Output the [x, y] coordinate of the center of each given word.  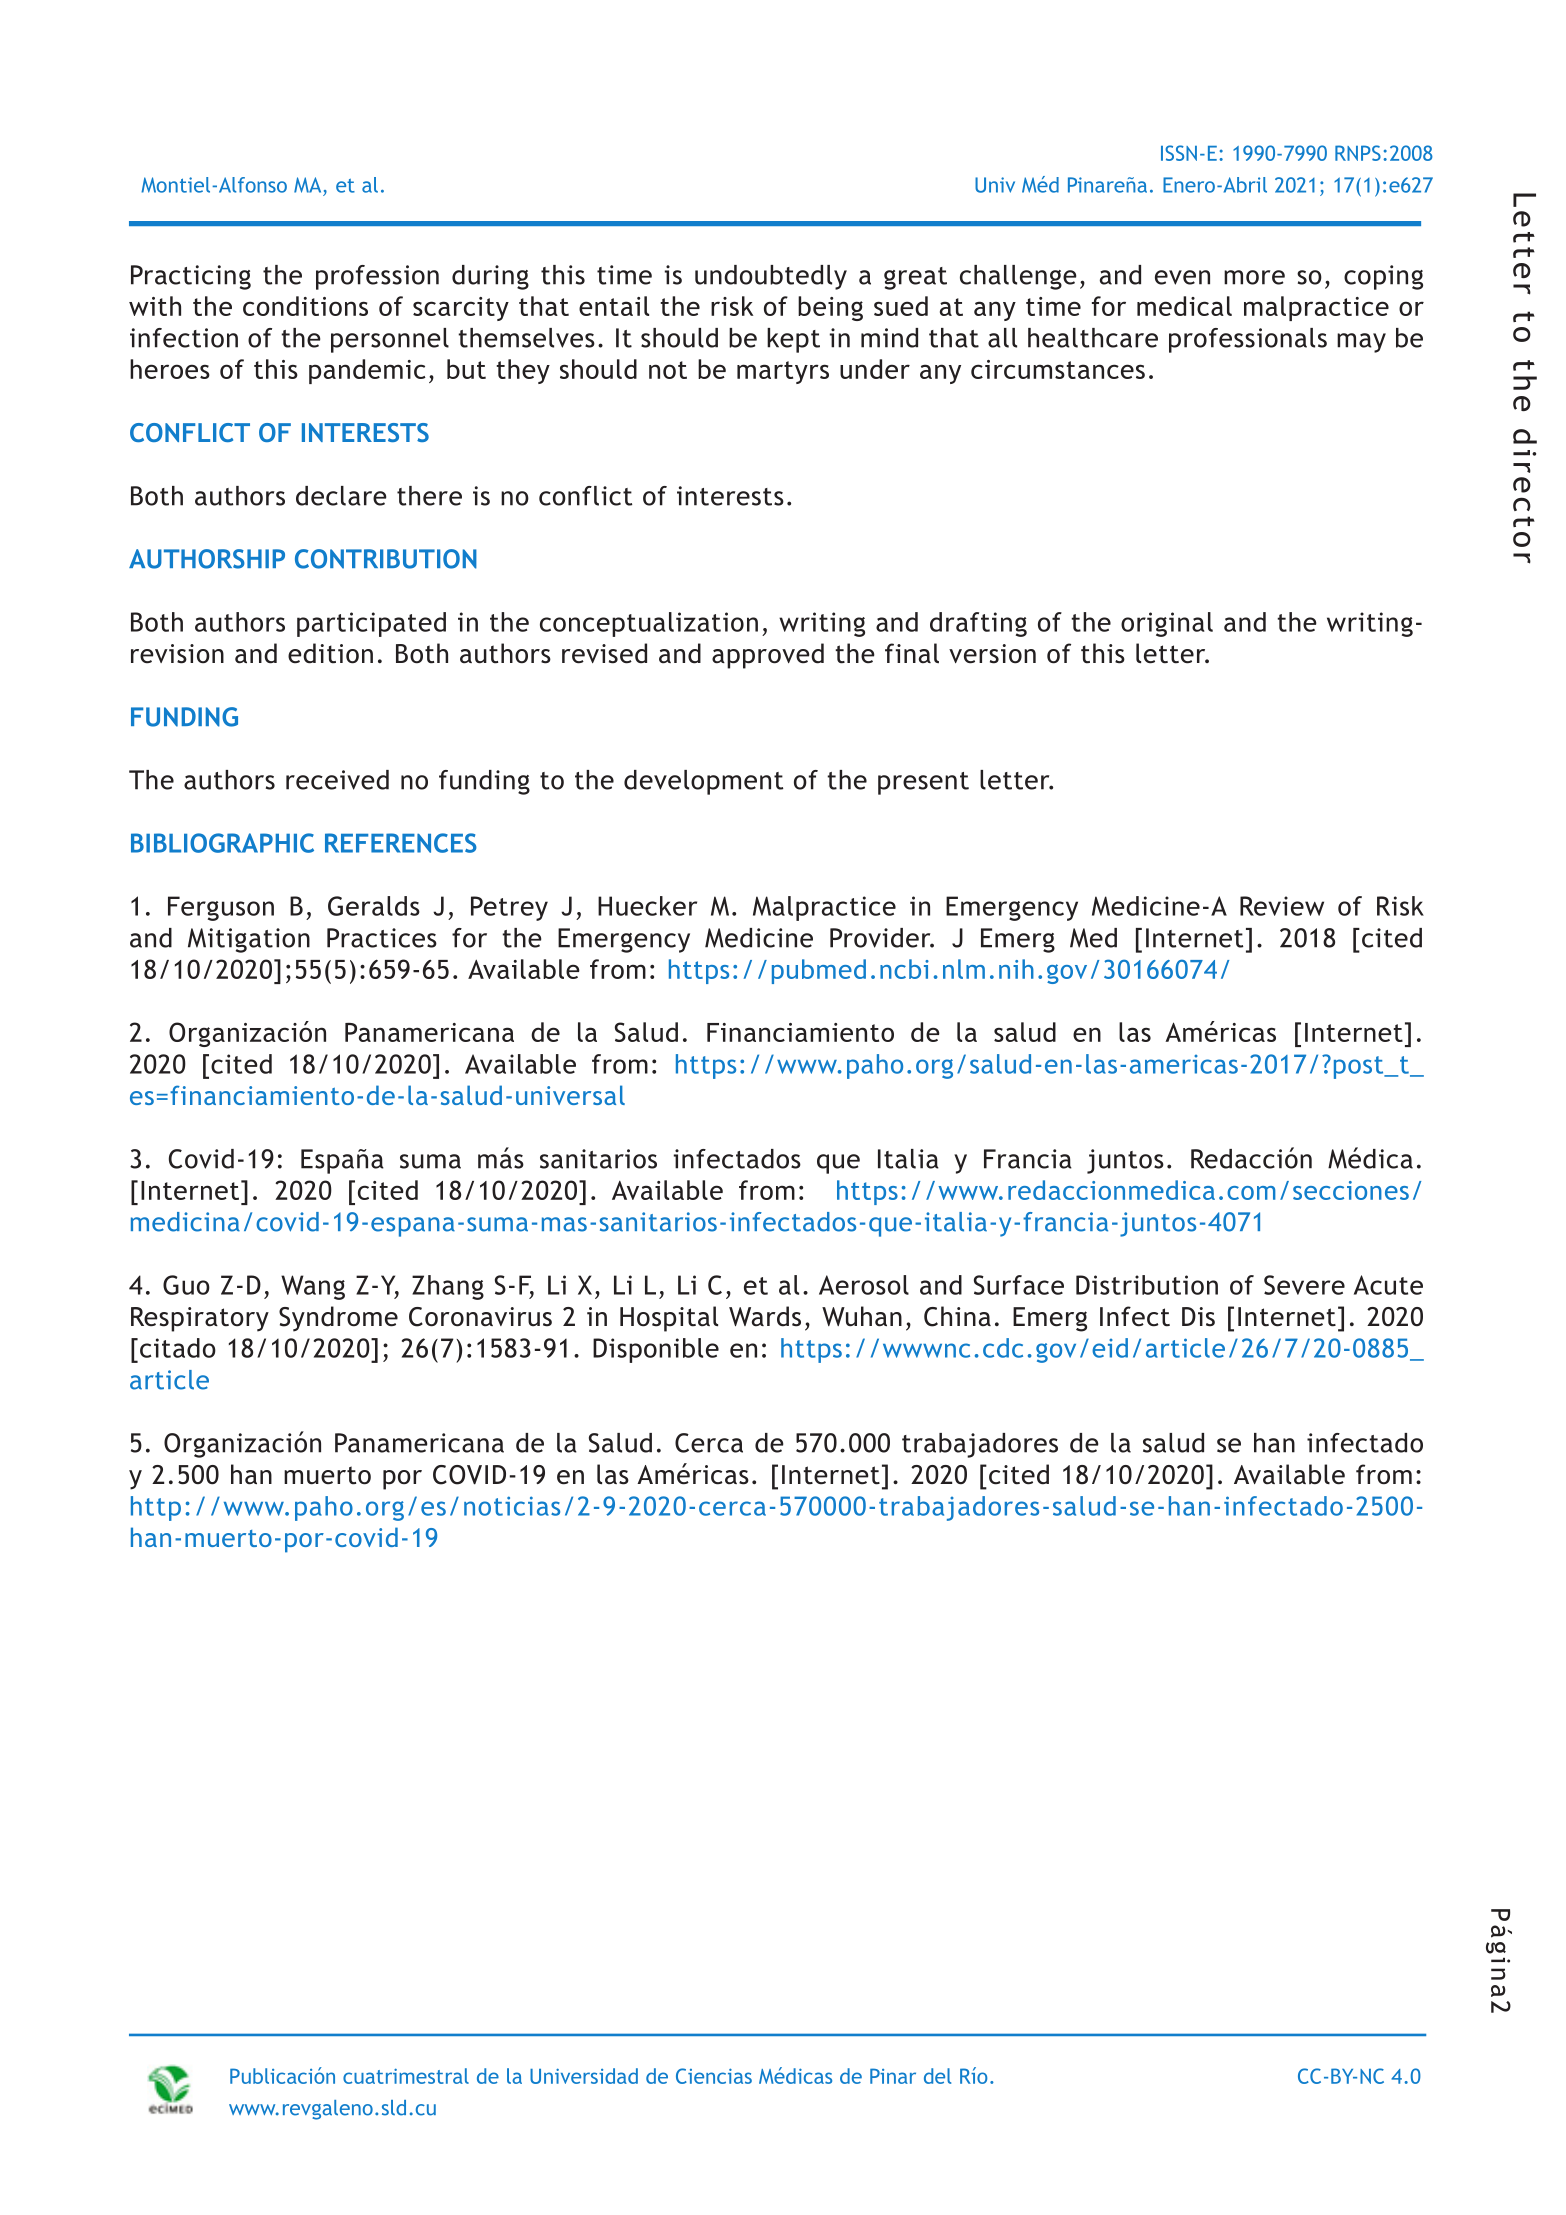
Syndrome [338, 1319]
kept [793, 340]
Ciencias [714, 2076]
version [992, 654]
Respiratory [200, 1319]
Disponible [656, 1350]
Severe [1304, 1285]
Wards [765, 1316]
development [703, 782]
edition [330, 653]
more [1254, 277]
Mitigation [249, 940]
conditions [305, 306]
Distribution [1147, 1285]
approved [768, 656]
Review [1282, 906]
